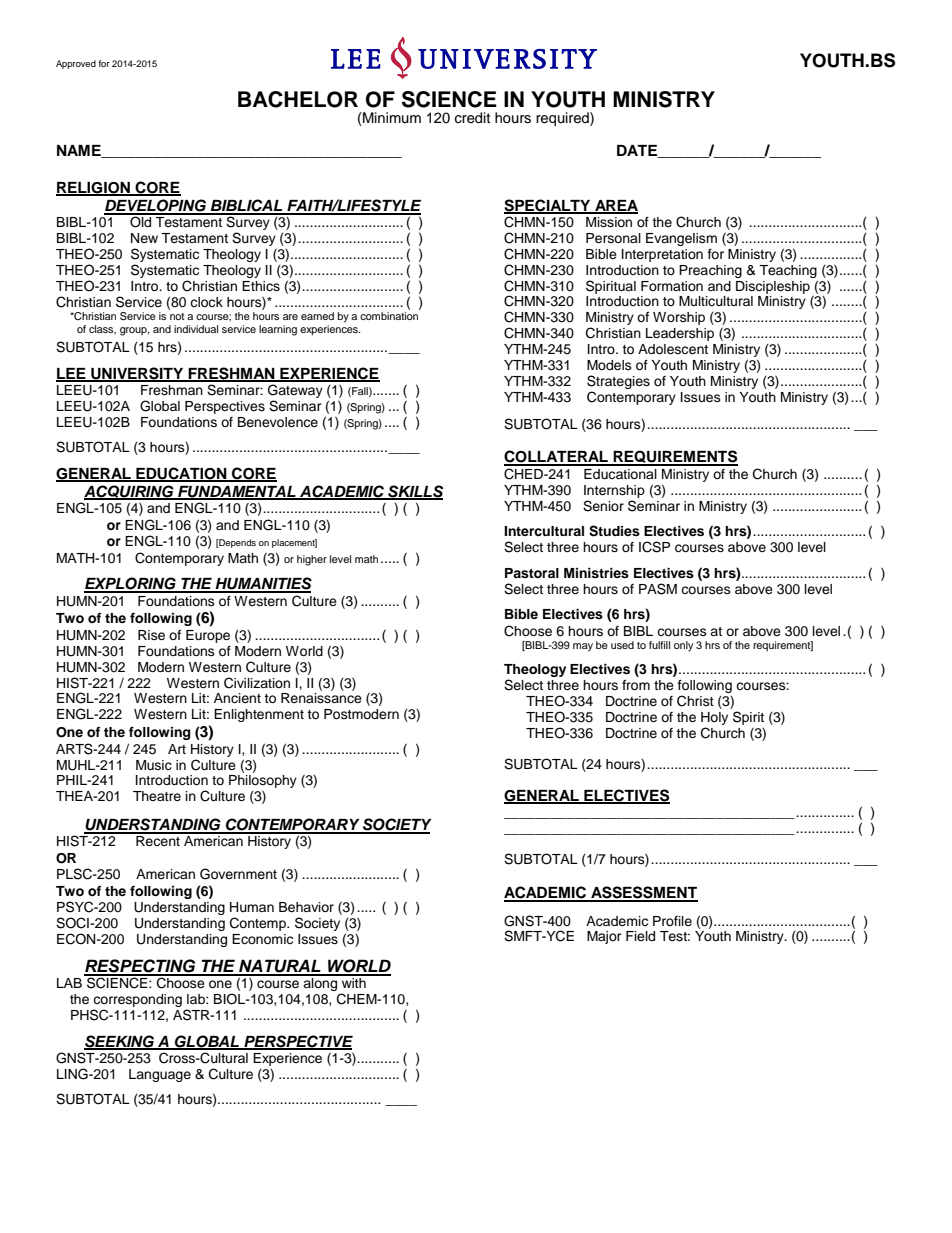 The width and height of the image is (952, 1233). What do you see at coordinates (615, 206) in the image?
I see `AREA` at bounding box center [615, 206].
